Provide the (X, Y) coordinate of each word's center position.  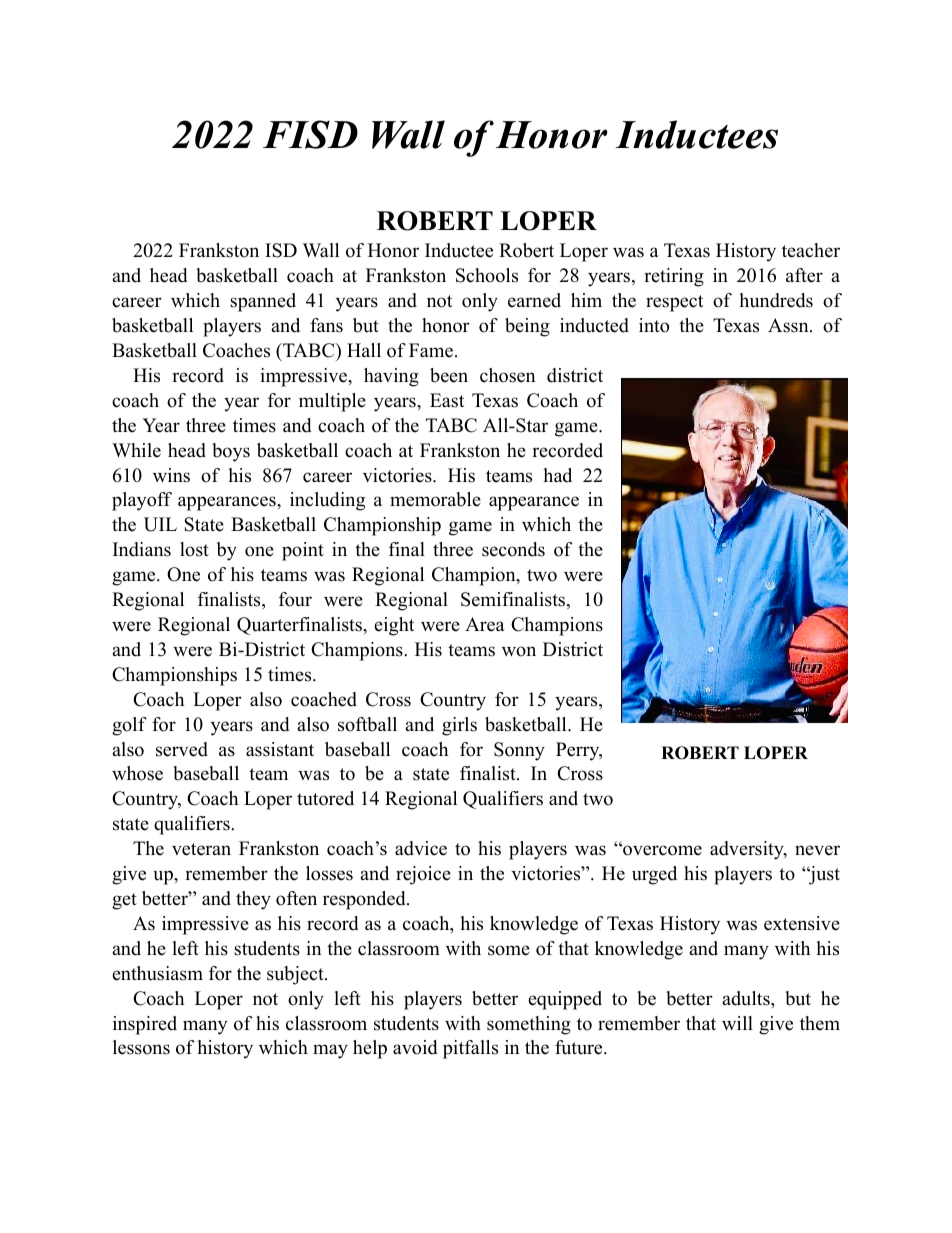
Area (485, 624)
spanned (263, 302)
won (519, 651)
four (295, 599)
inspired (145, 1025)
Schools (487, 275)
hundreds (776, 300)
